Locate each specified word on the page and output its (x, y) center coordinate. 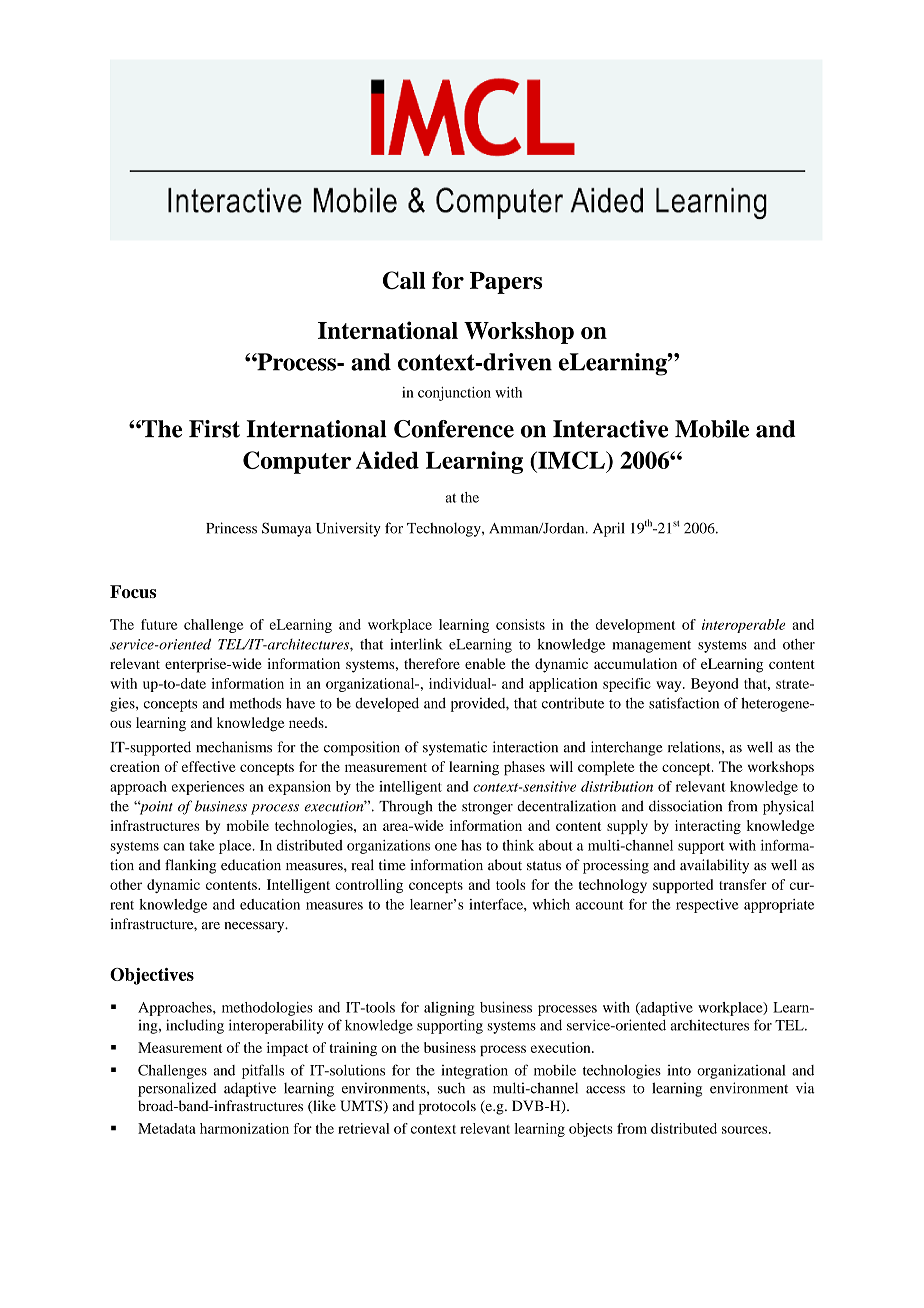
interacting (708, 827)
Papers (506, 283)
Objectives (152, 976)
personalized (177, 1089)
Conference (454, 429)
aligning (449, 1009)
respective (707, 906)
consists (520, 624)
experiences (208, 788)
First (214, 429)
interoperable (743, 626)
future (159, 624)
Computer (297, 462)
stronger (487, 808)
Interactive (610, 429)
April (609, 529)
